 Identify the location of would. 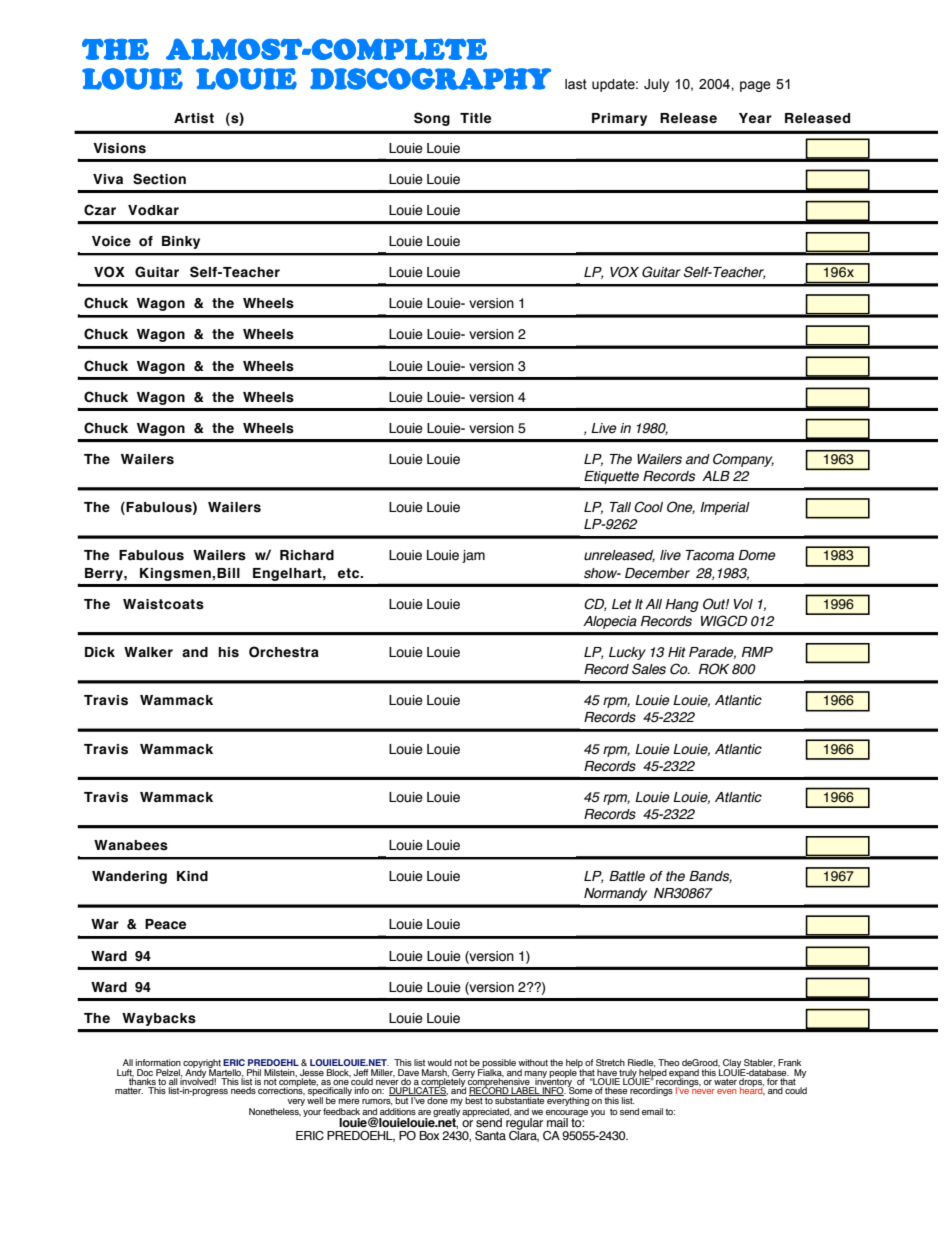
(439, 1062).
